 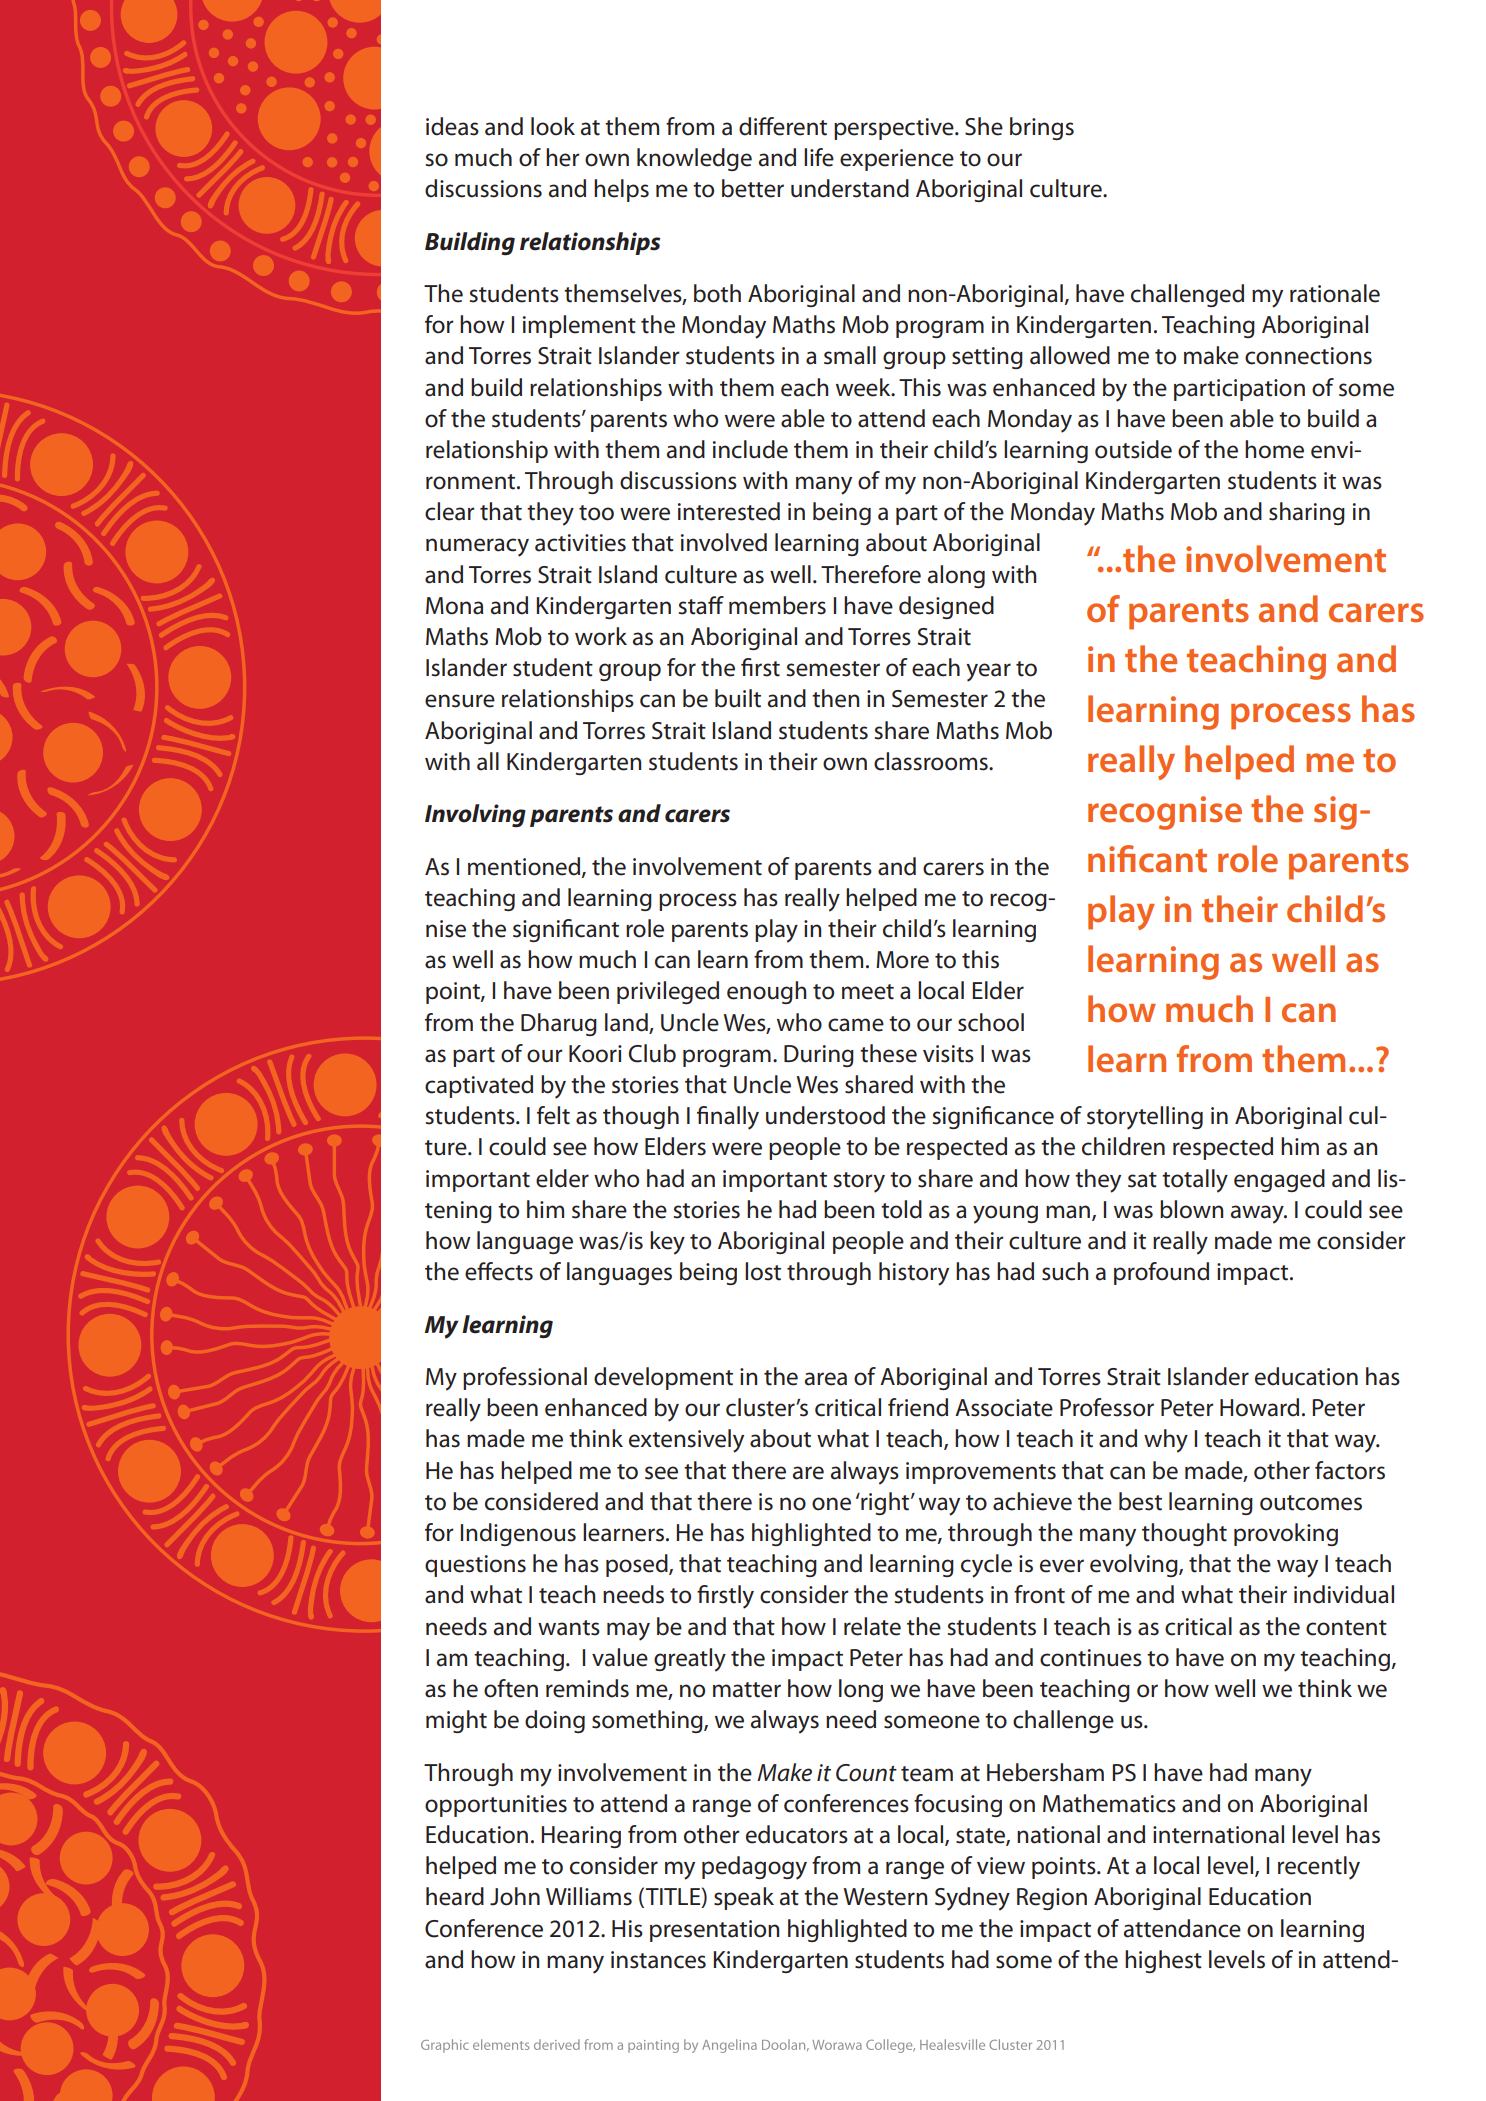 What do you see at coordinates (1191, 1209) in the page?
I see `blown` at bounding box center [1191, 1209].
